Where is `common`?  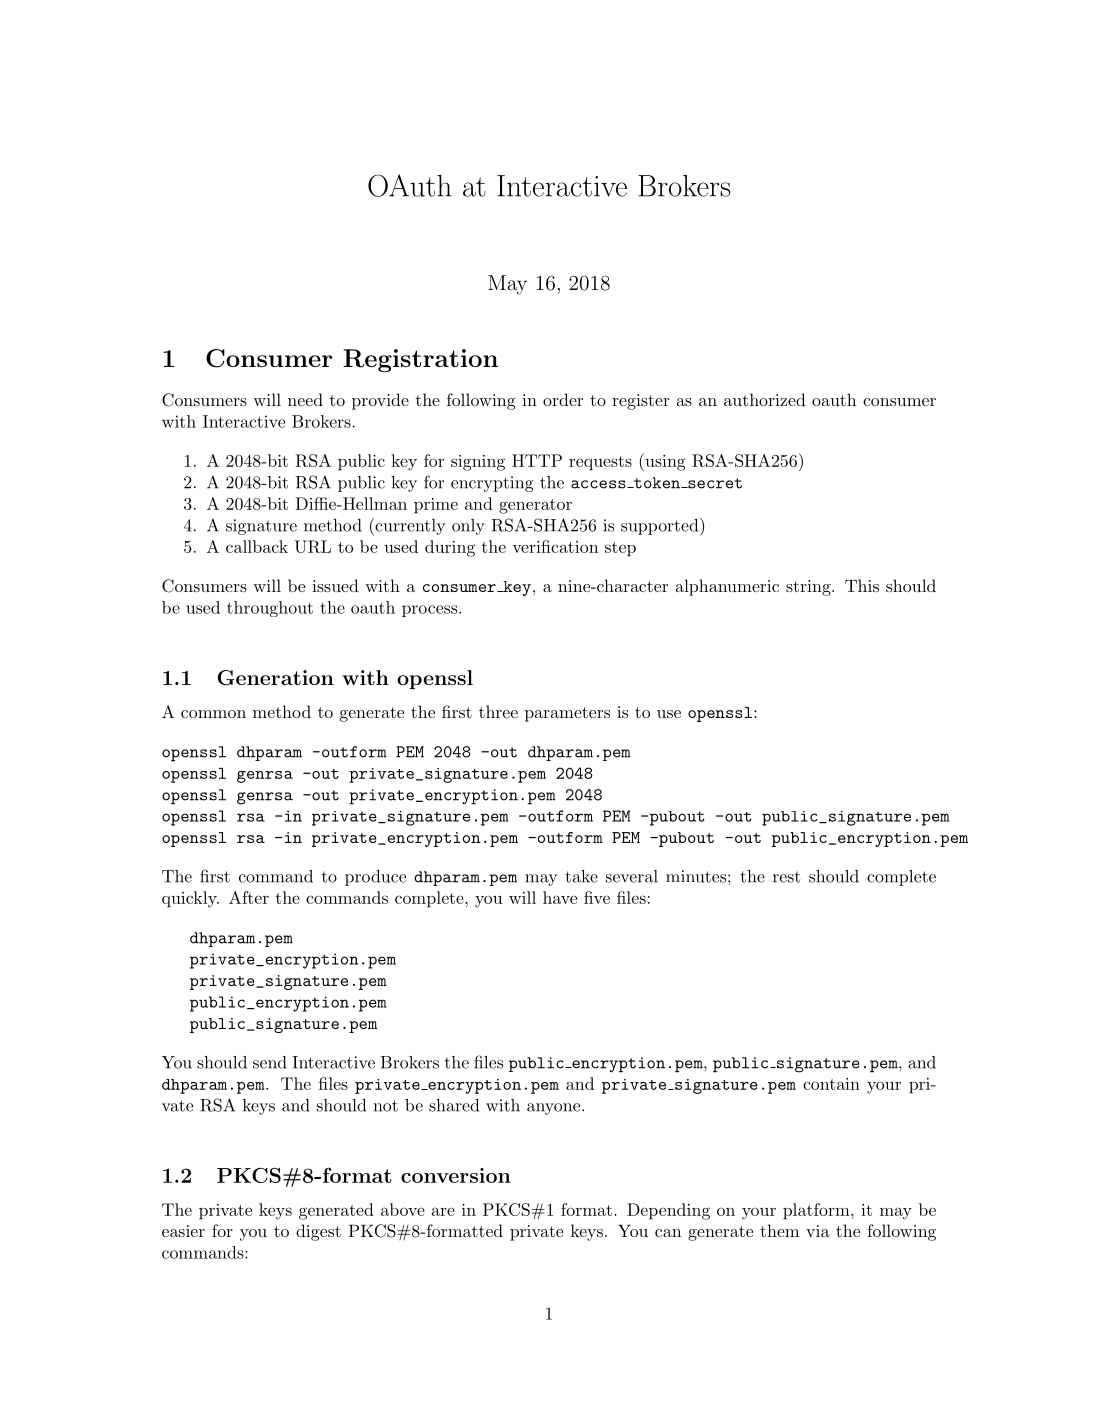
common is located at coordinates (213, 714).
